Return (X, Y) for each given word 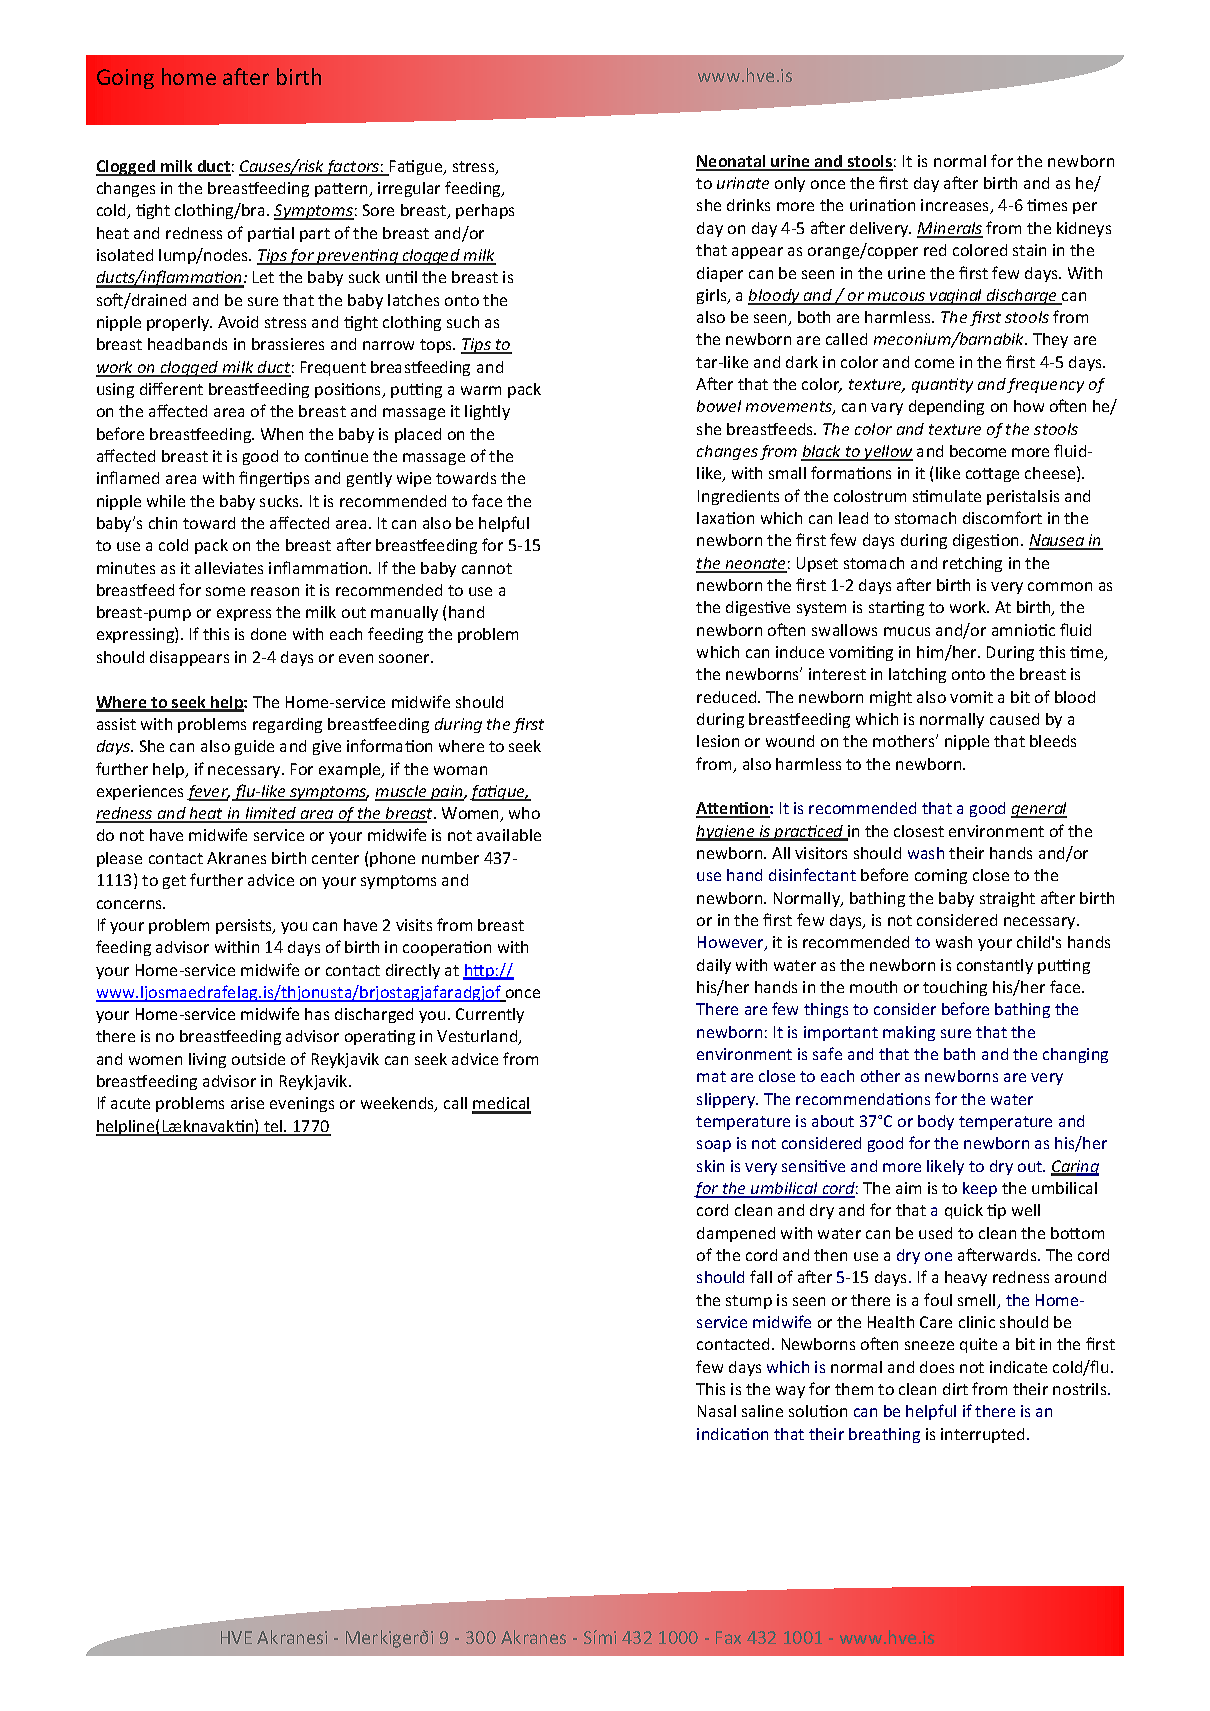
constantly (995, 966)
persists (245, 926)
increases (956, 206)
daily (714, 966)
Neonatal (732, 162)
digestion (987, 541)
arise (247, 1103)
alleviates (229, 568)
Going (125, 79)
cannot (487, 568)
